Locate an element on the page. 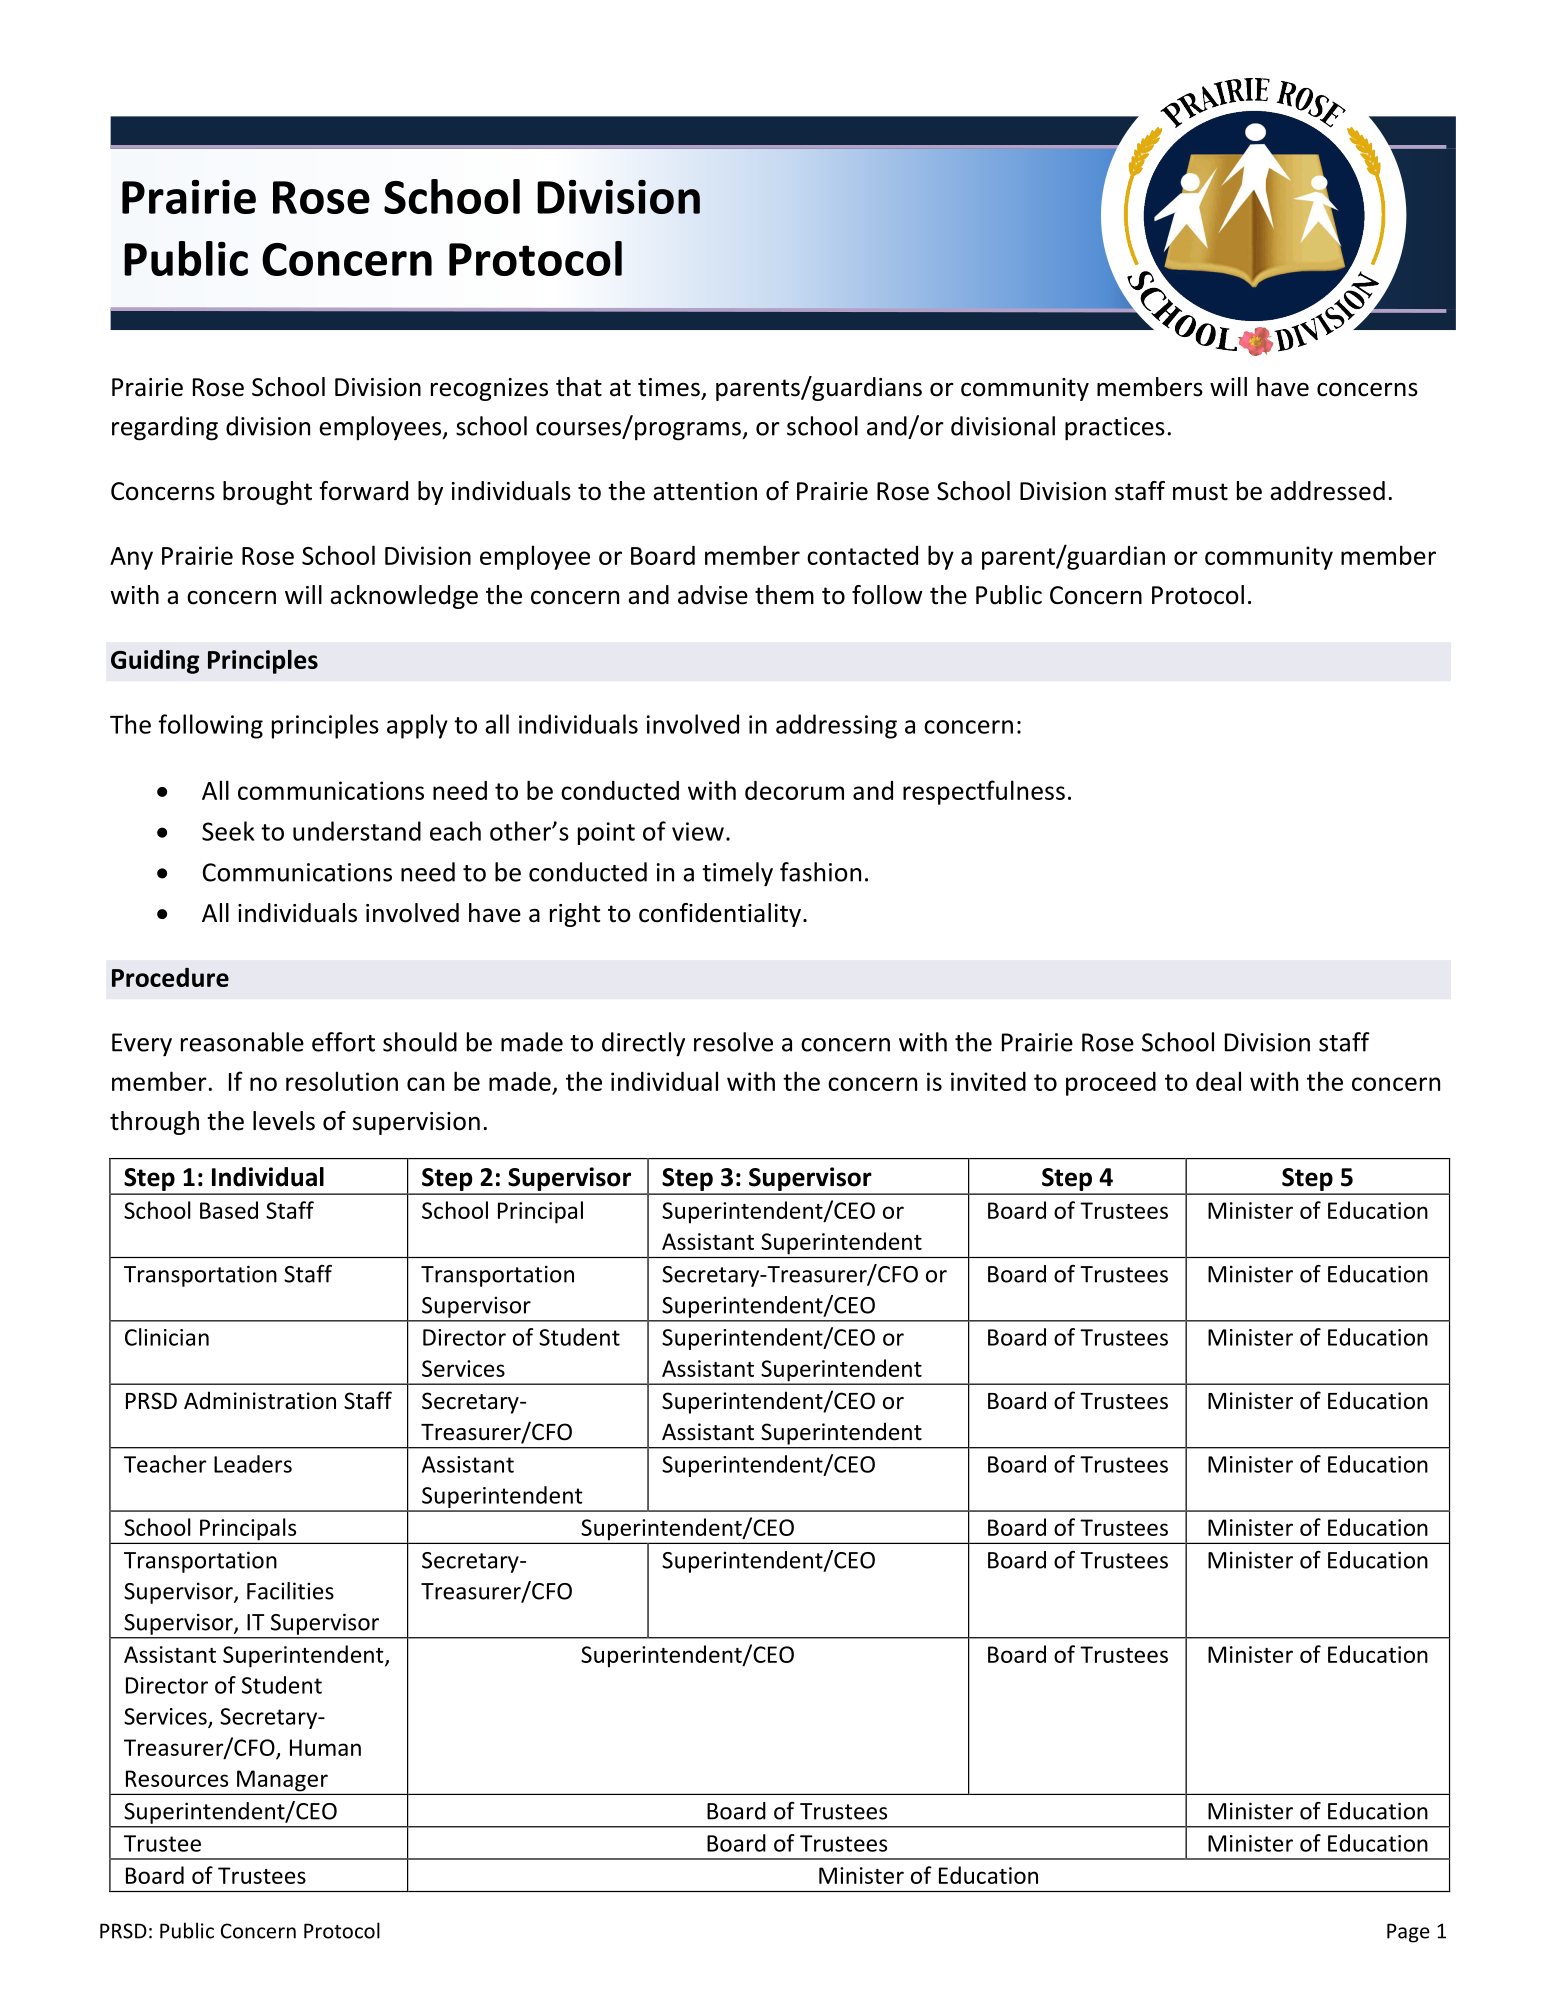 Image resolution: width=1557 pixels, height=2015 pixels. Administration is located at coordinates (260, 1400).
